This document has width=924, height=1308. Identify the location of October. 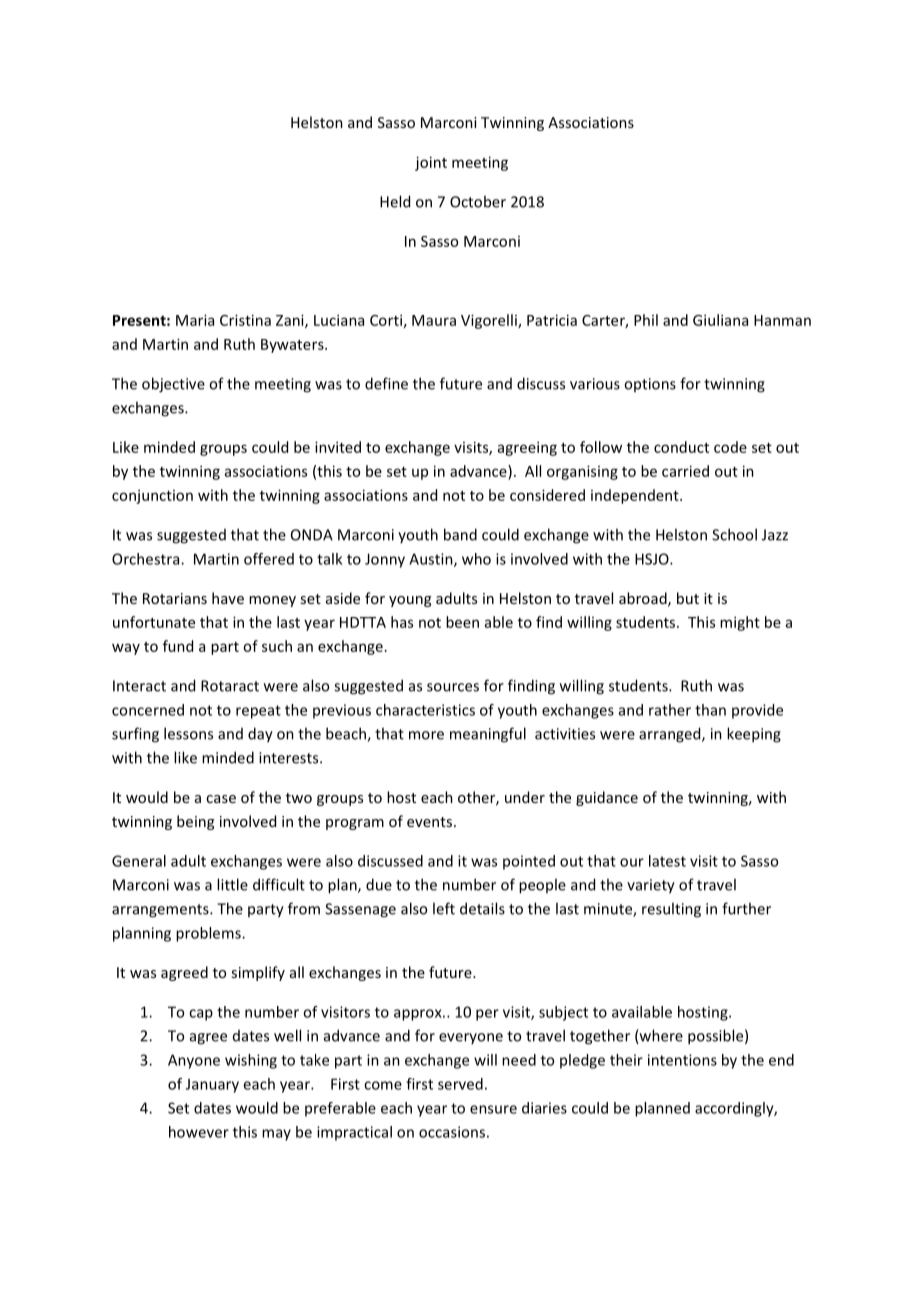
(478, 201).
